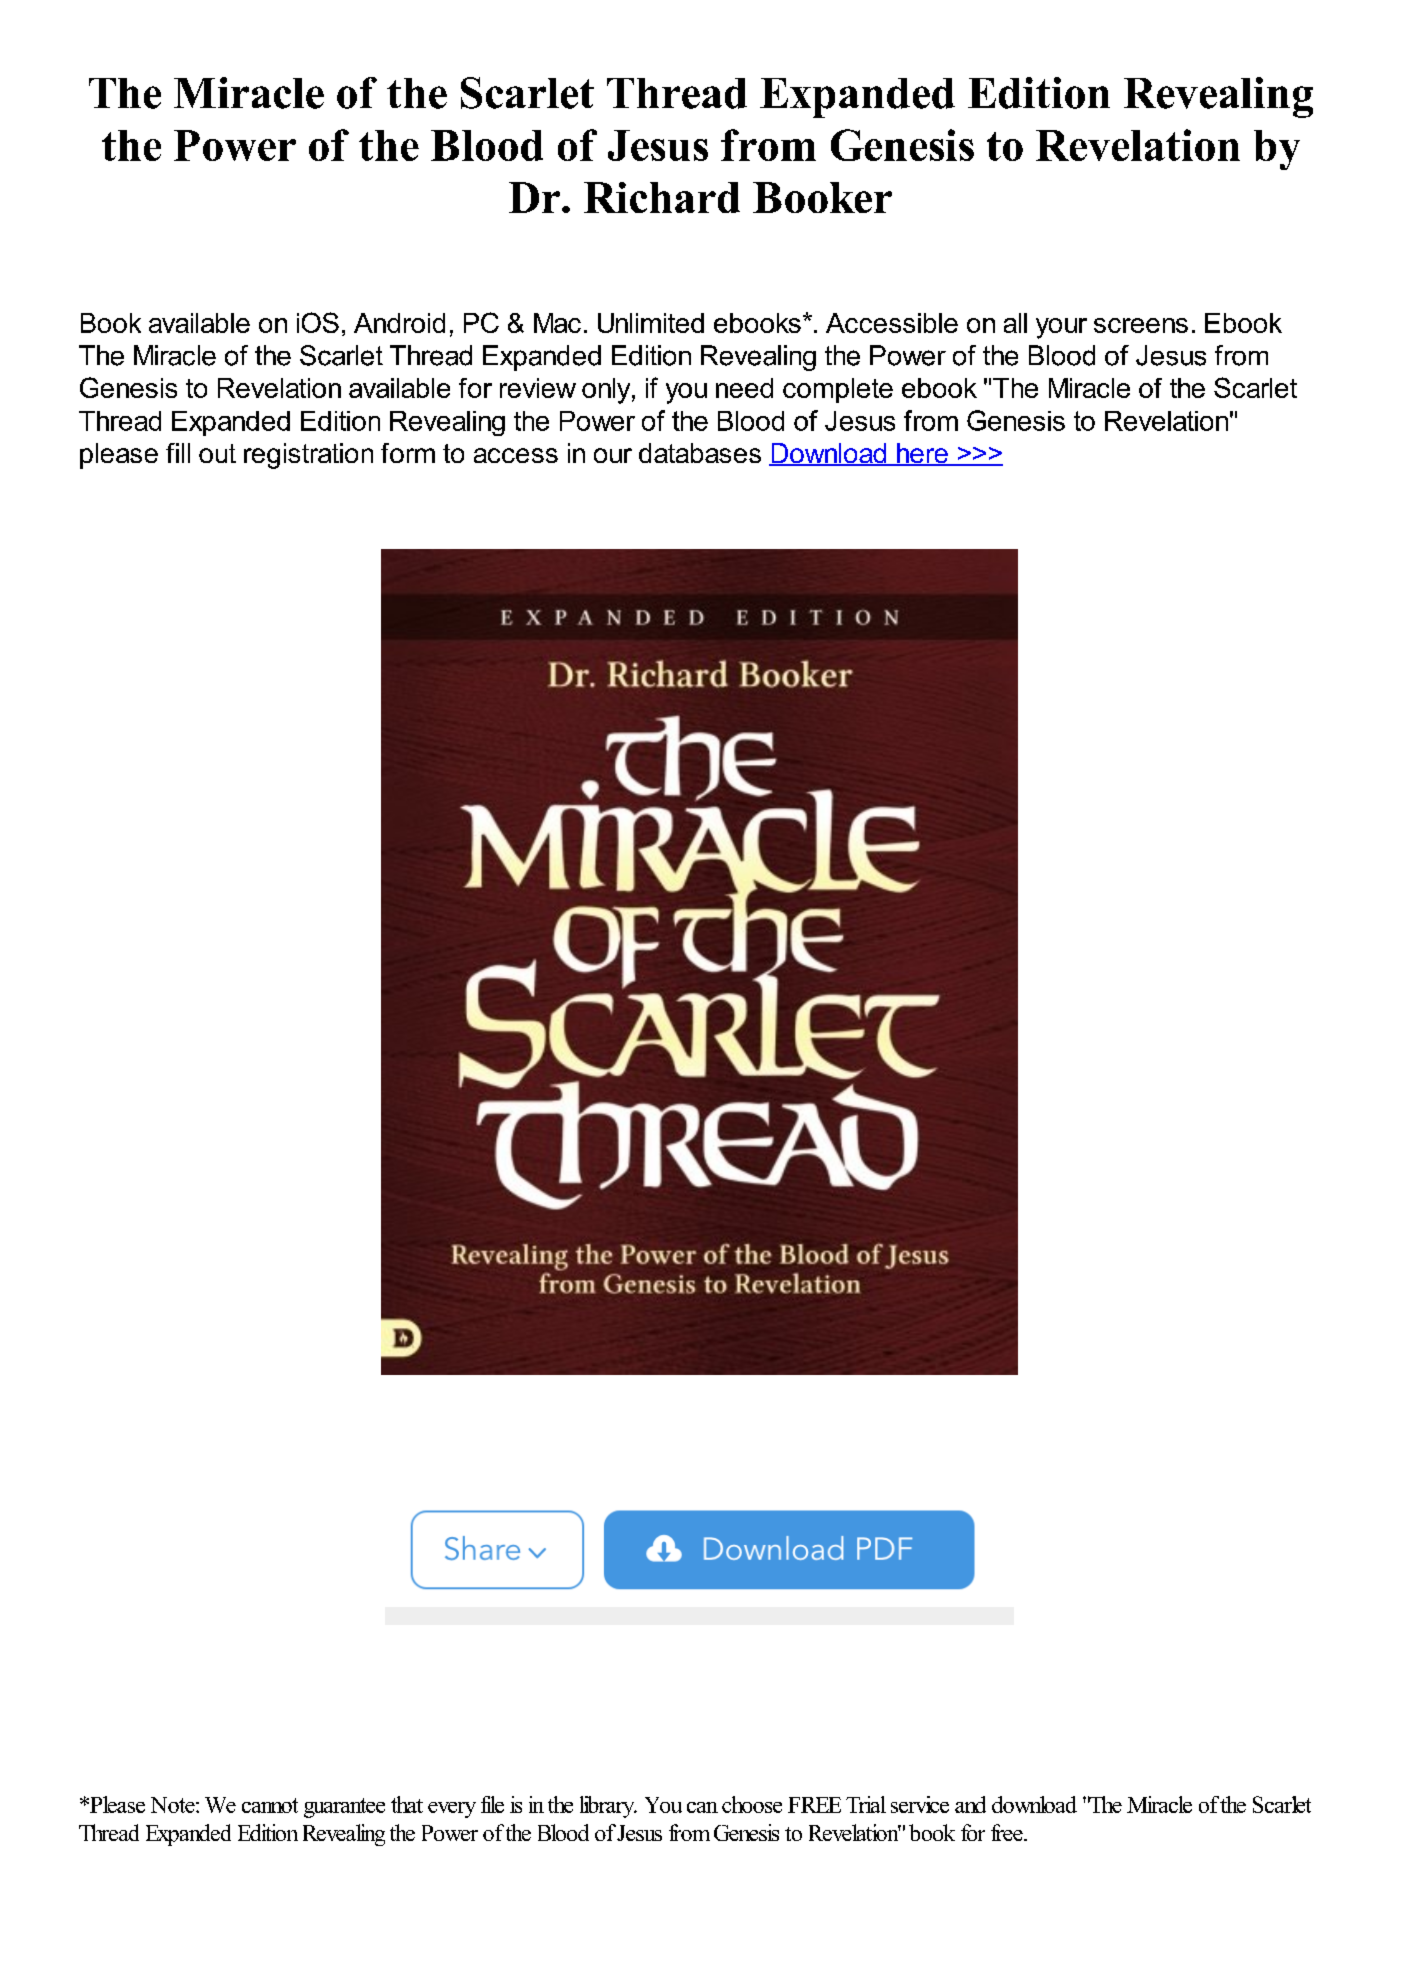  What do you see at coordinates (408, 453) in the screenshot?
I see `form` at bounding box center [408, 453].
